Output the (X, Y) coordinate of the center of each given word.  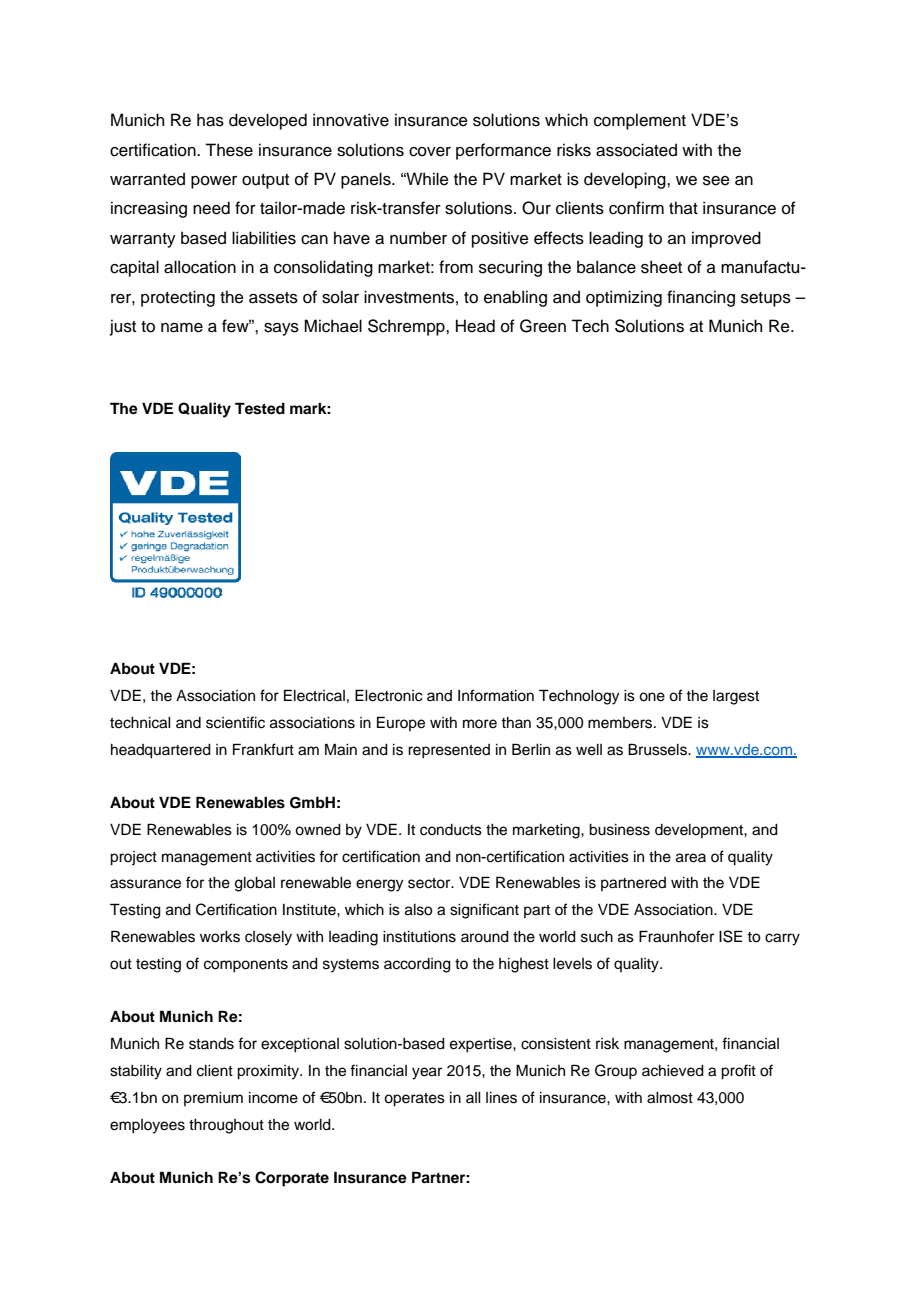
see (716, 181)
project (133, 858)
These (229, 150)
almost (670, 1098)
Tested (260, 408)
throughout (226, 1126)
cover (430, 152)
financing (701, 298)
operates (414, 1100)
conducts (451, 830)
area (691, 858)
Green (543, 326)
